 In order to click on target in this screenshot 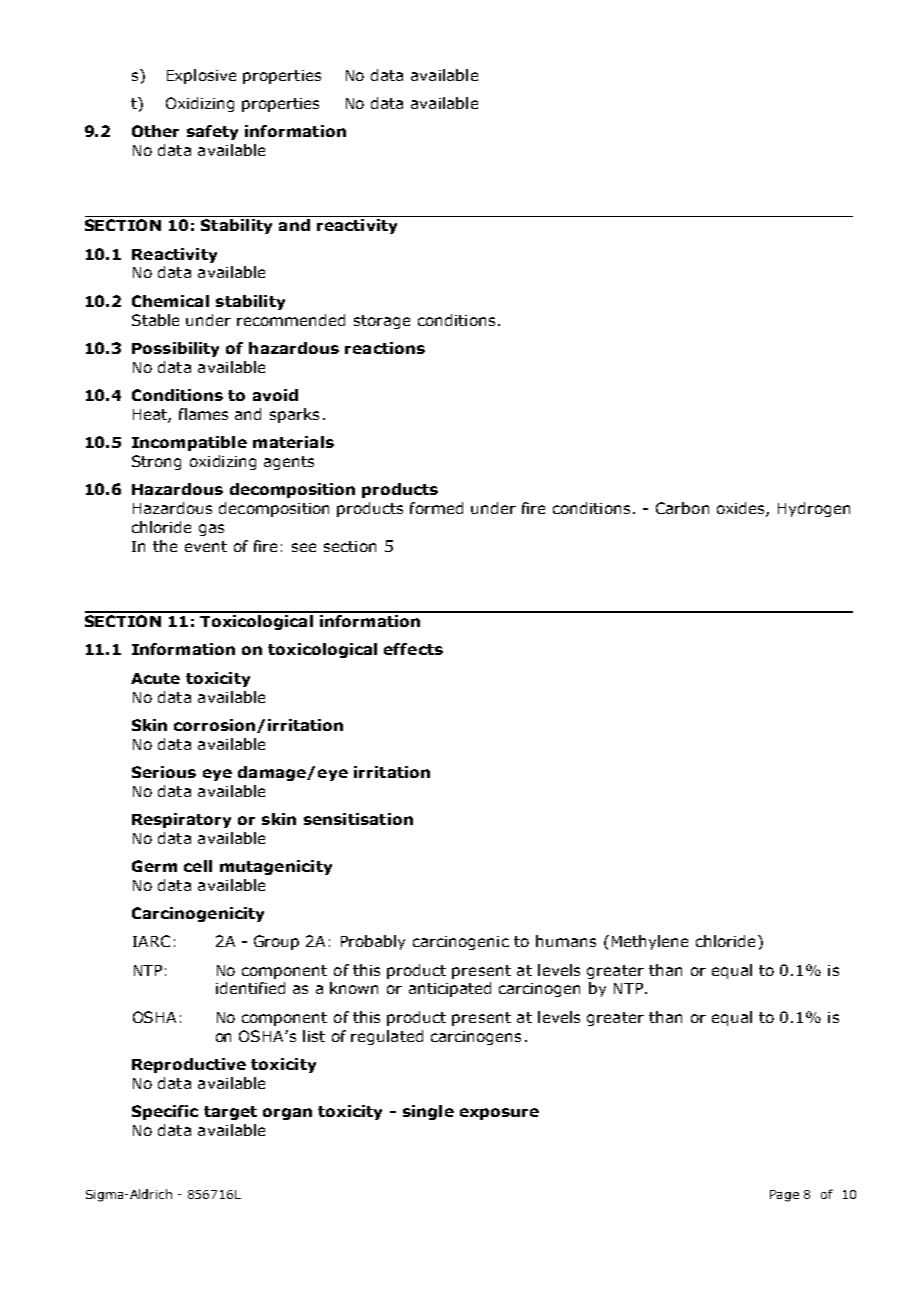, I will do `click(230, 1113)`.
